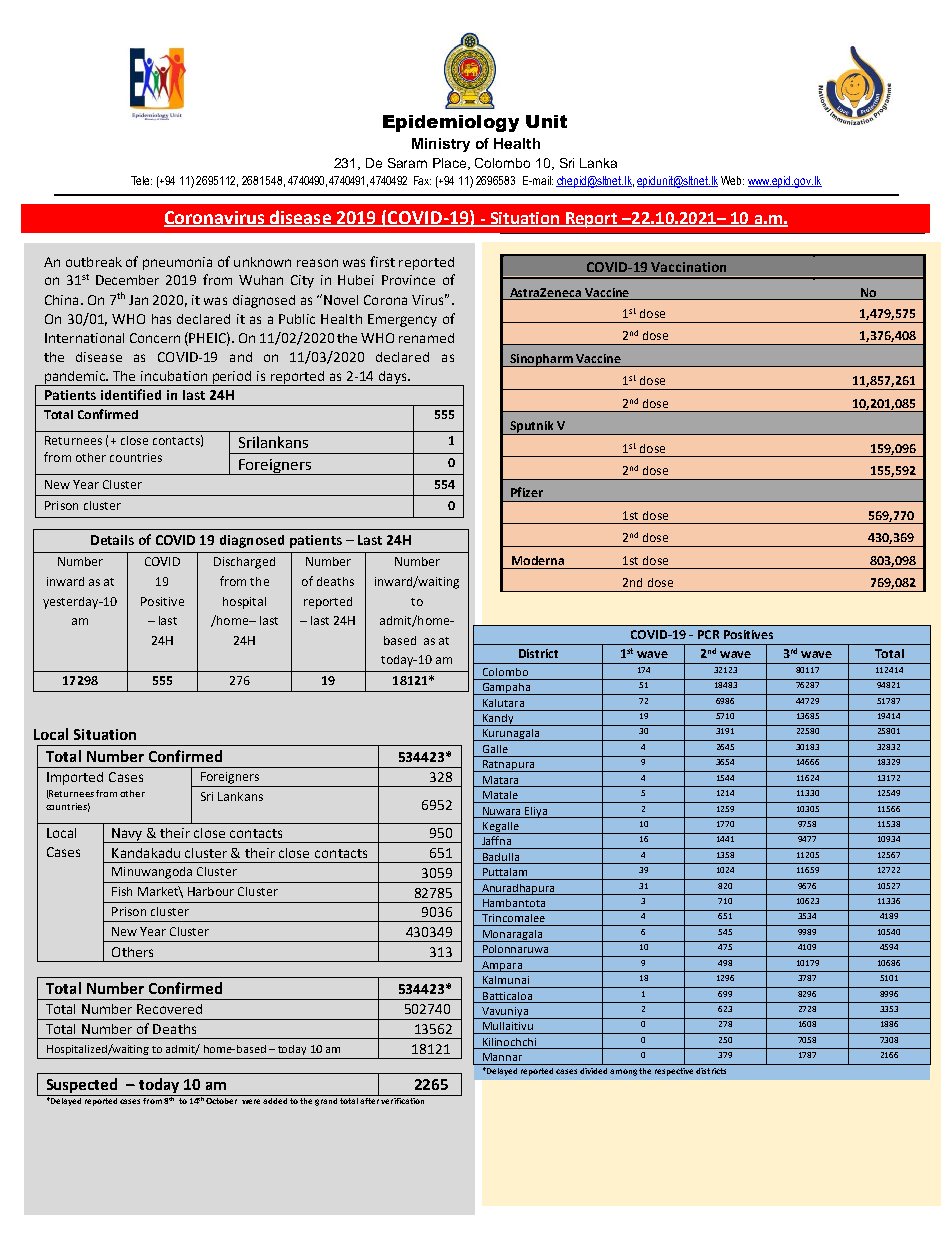 The height and width of the image is (1233, 952). What do you see at coordinates (75, 778) in the image?
I see `Imported` at bounding box center [75, 778].
